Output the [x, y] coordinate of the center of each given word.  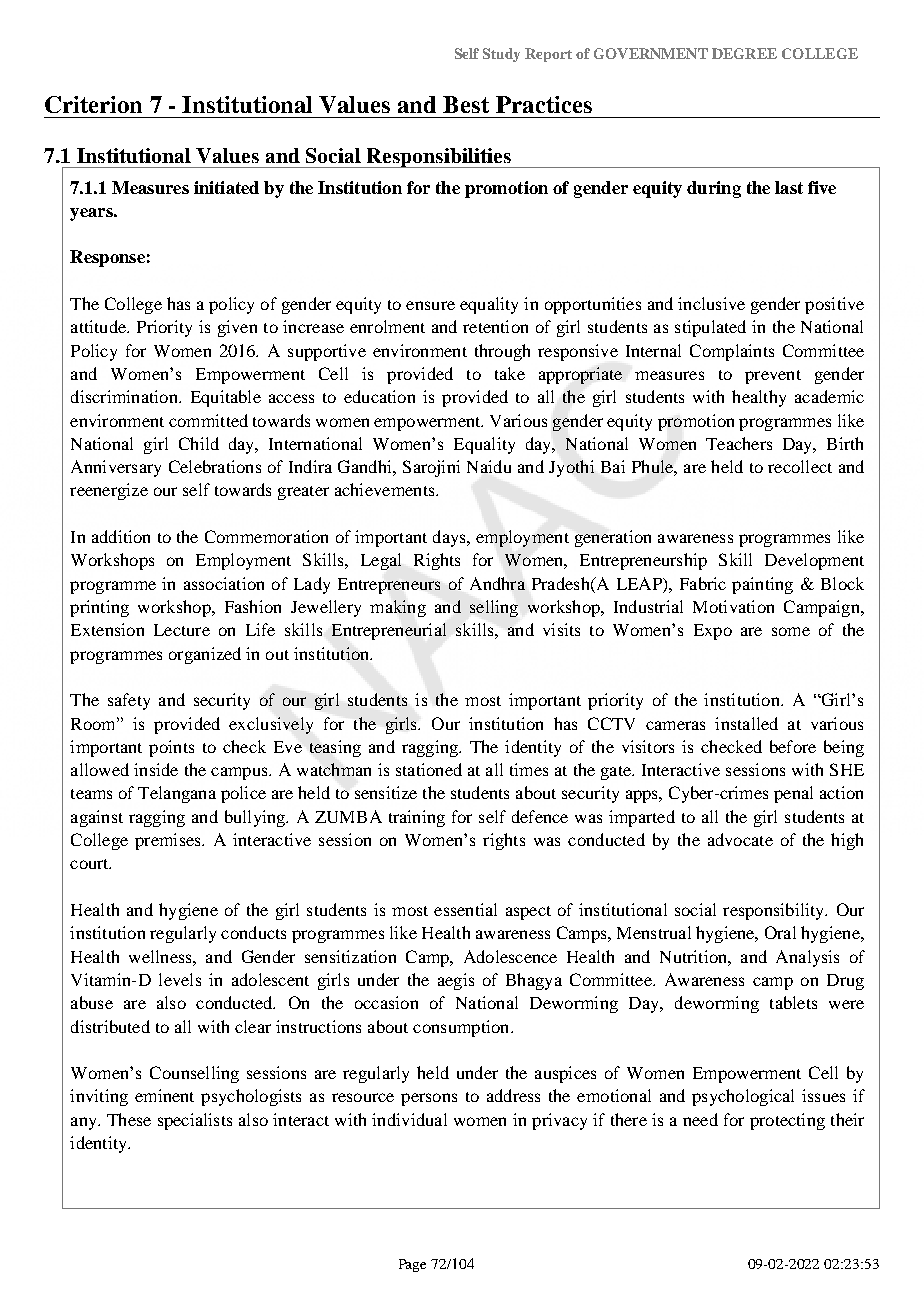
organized [205, 655]
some [791, 631]
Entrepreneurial [389, 631]
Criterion [93, 104]
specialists [195, 1121]
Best [466, 104]
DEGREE [744, 53]
